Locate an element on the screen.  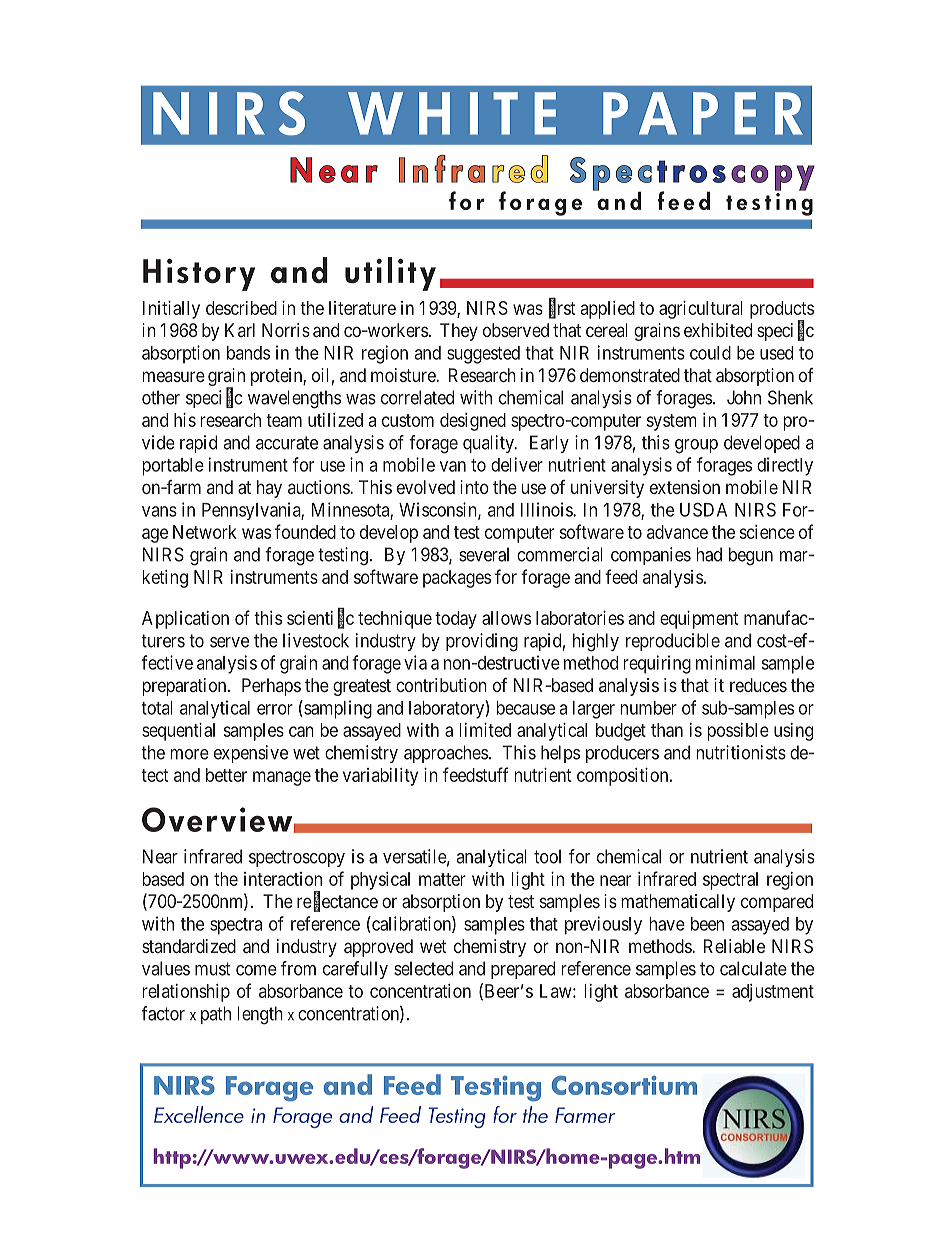
had is located at coordinates (709, 554).
